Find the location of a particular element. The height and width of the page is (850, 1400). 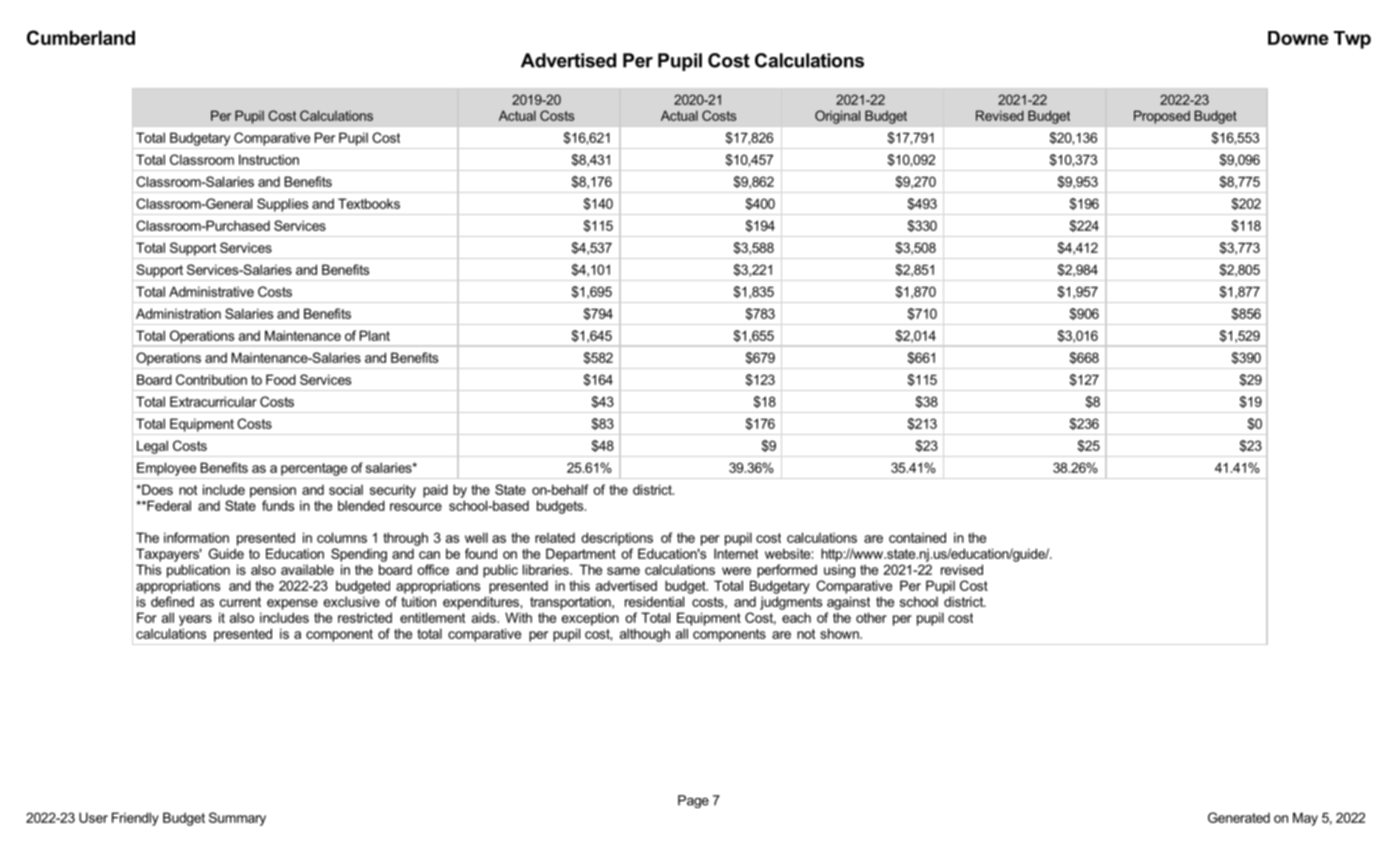

Cumberland is located at coordinates (81, 37).
